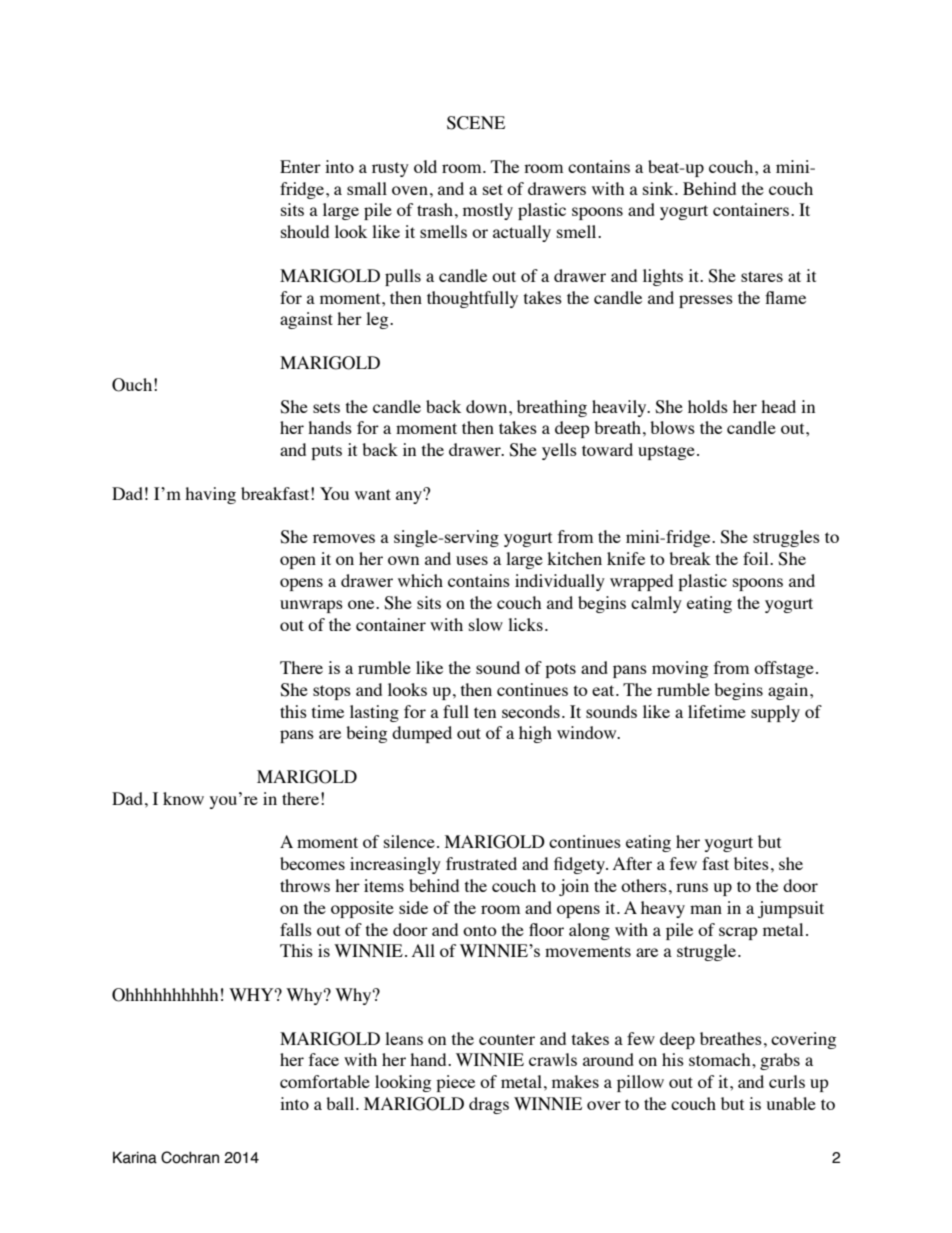 Image resolution: width=952 pixels, height=1233 pixels. What do you see at coordinates (751, 863) in the screenshot?
I see `bites` at bounding box center [751, 863].
